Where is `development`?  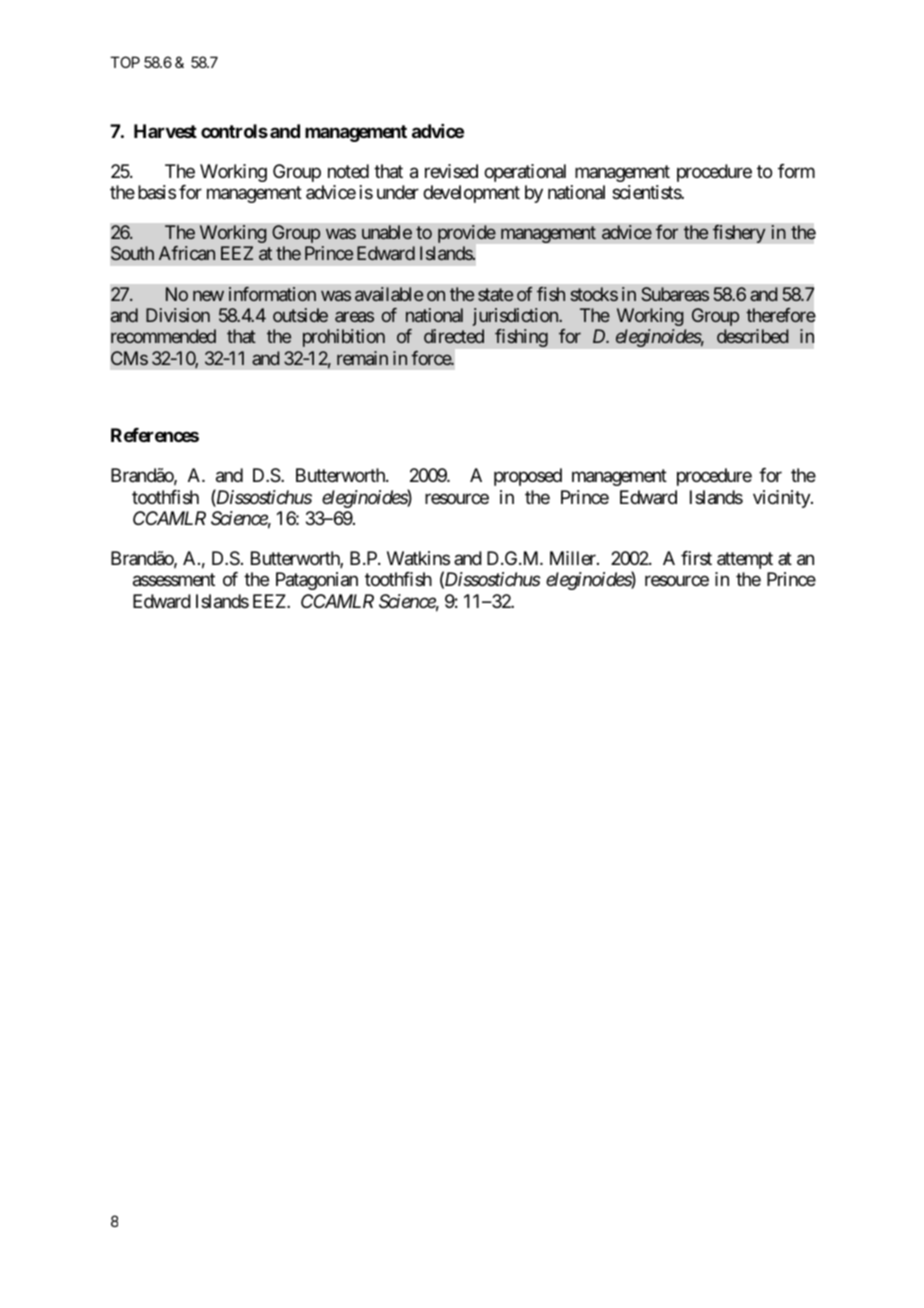
development is located at coordinates (471, 194).
